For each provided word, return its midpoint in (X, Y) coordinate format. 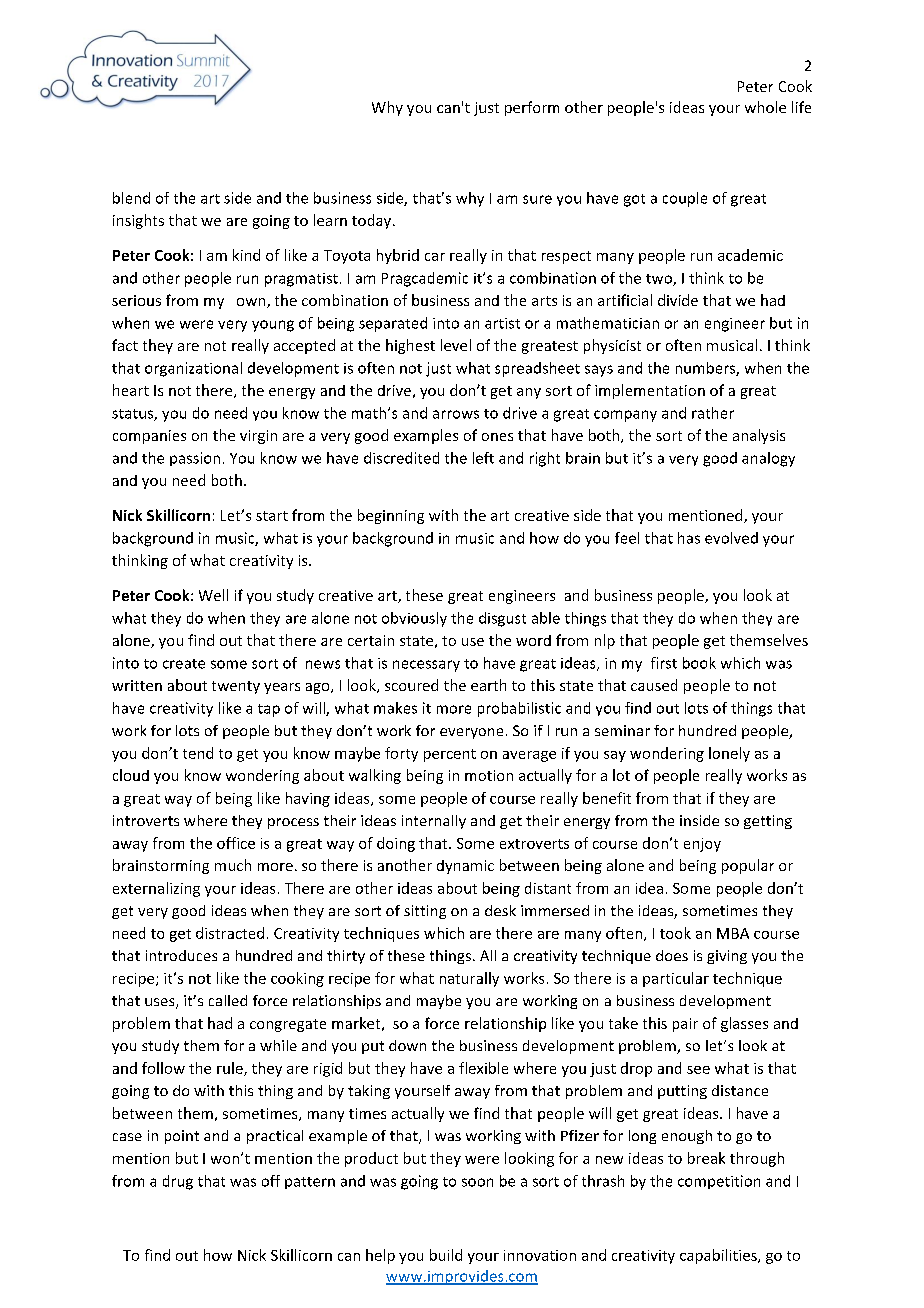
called (228, 1000)
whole (765, 107)
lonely (729, 754)
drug (178, 1182)
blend (131, 198)
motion (489, 775)
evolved (731, 538)
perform (532, 108)
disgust (502, 619)
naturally (469, 979)
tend (198, 753)
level (456, 345)
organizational (193, 369)
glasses (744, 1024)
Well (213, 595)
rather (713, 413)
